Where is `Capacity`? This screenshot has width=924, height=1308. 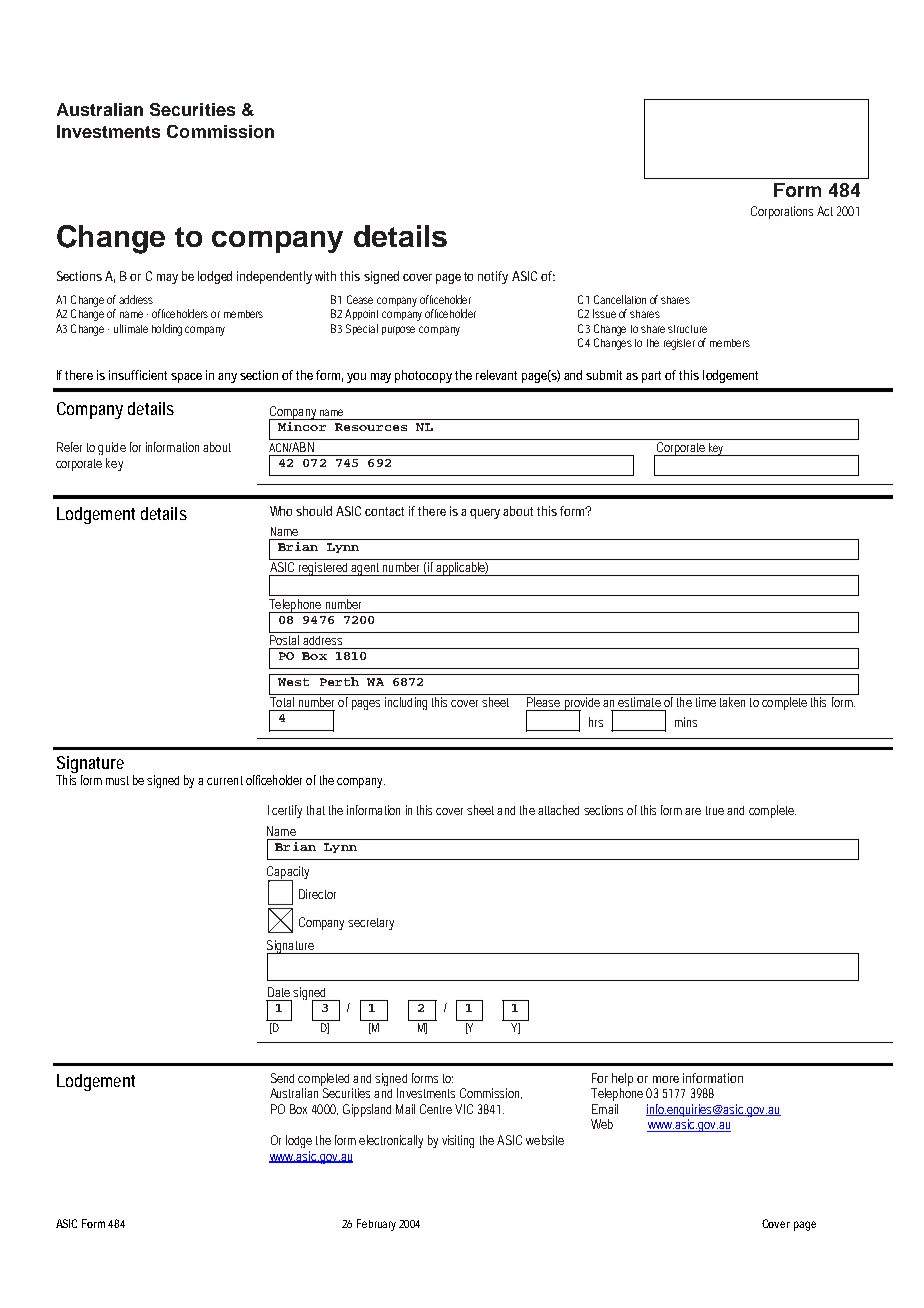 Capacity is located at coordinates (288, 874).
